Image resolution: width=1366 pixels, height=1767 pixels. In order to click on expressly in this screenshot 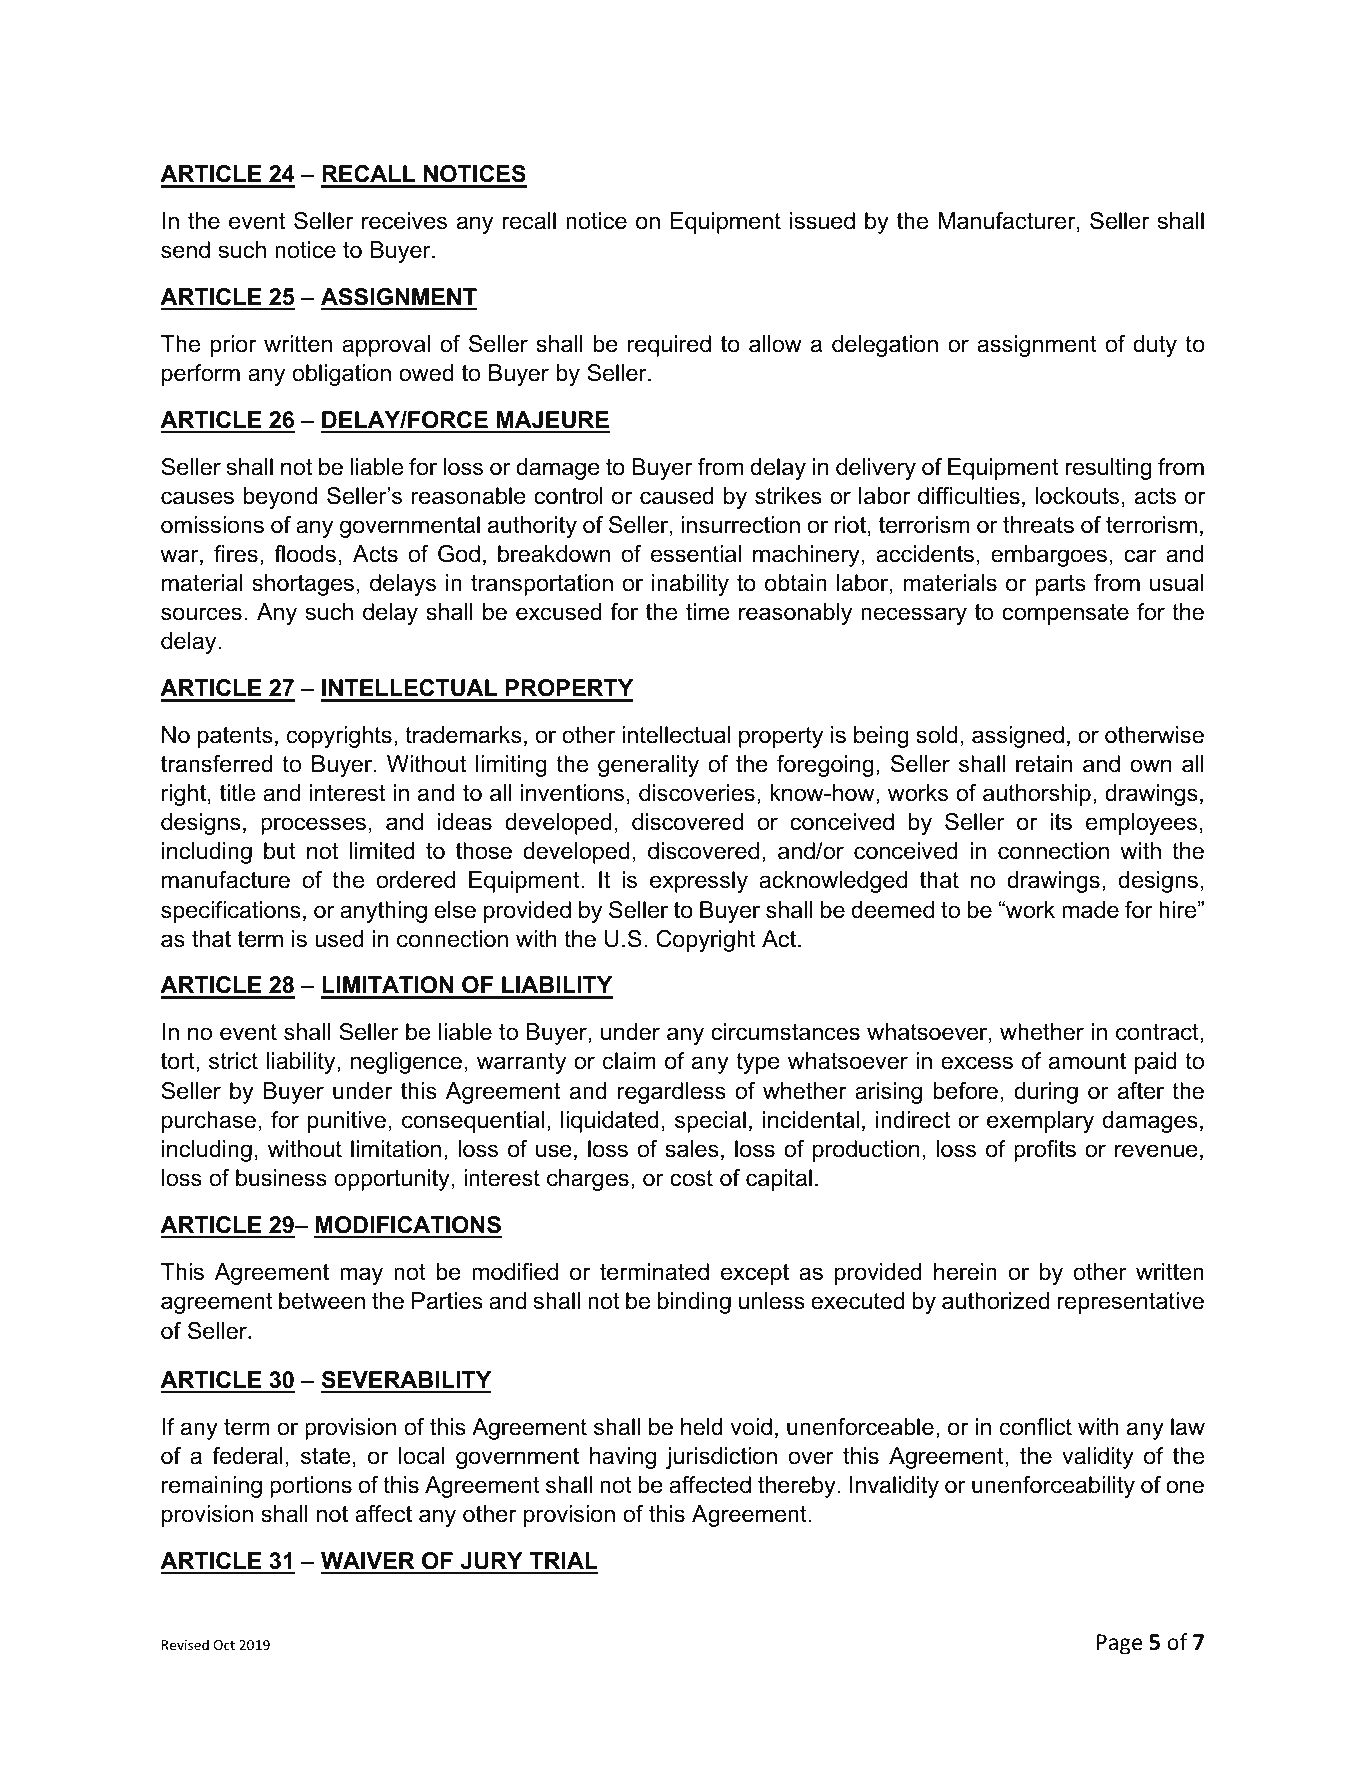, I will do `click(699, 882)`.
